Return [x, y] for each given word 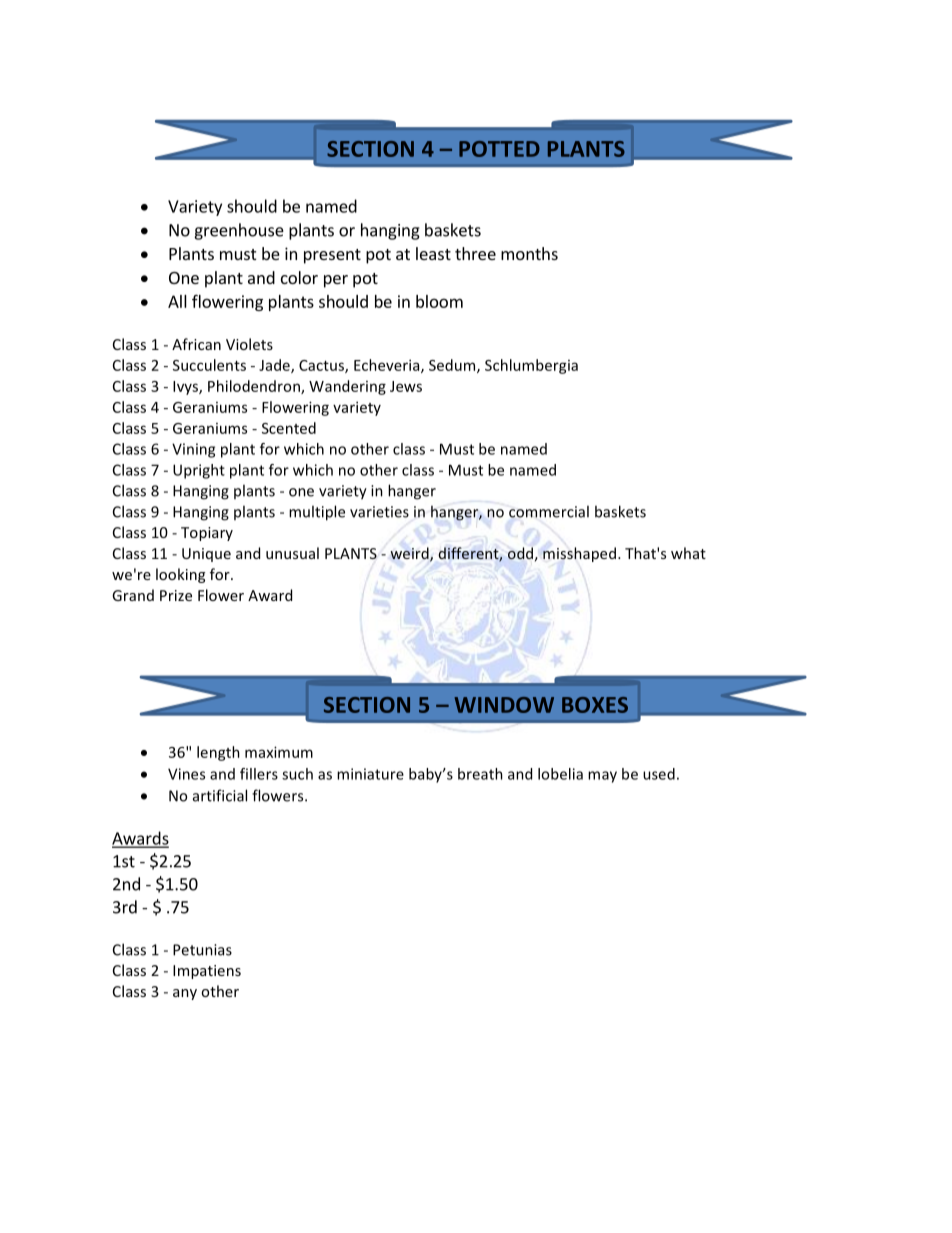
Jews [406, 386]
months [529, 253]
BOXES [595, 705]
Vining [193, 450]
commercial [549, 511]
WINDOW [504, 705]
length [218, 753]
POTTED [499, 149]
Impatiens [207, 972]
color [299, 277]
